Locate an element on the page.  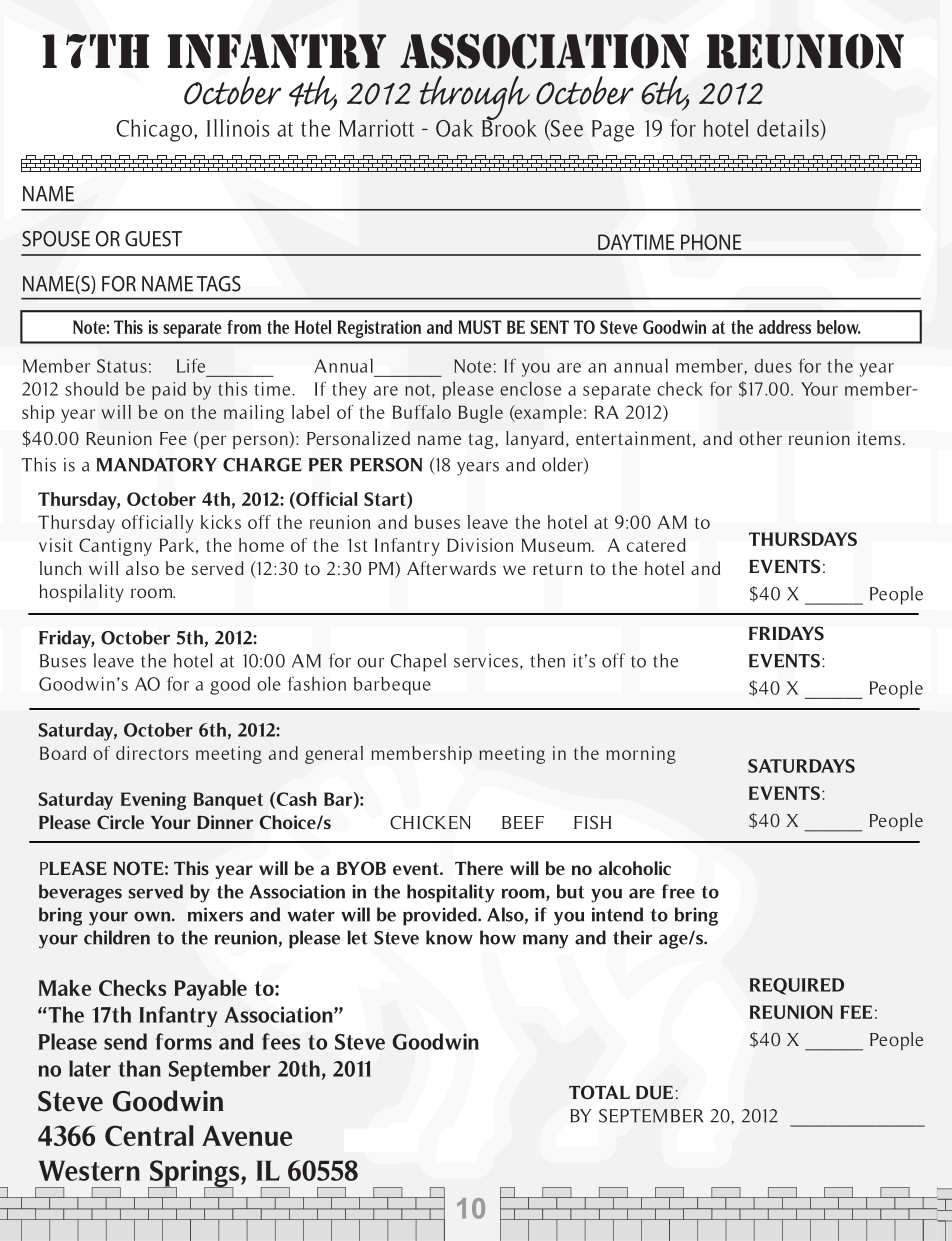
know is located at coordinates (449, 937).
